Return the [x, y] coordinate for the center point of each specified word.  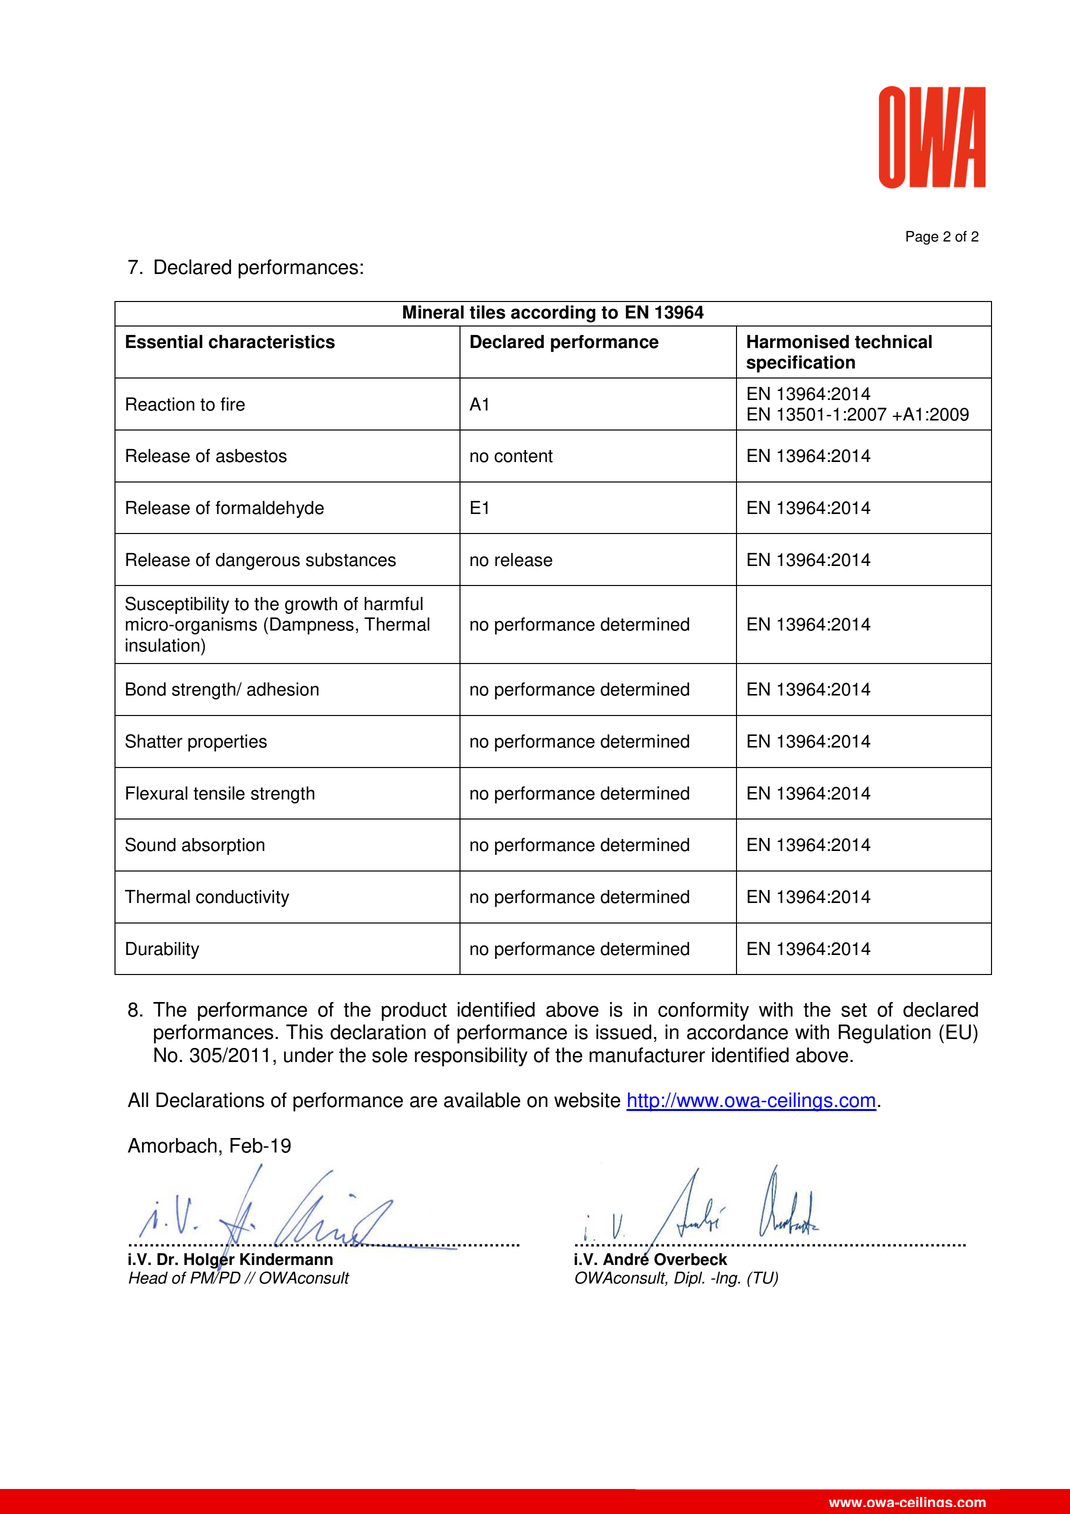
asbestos [251, 456]
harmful [393, 604]
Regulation [884, 1034]
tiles [487, 312]
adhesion [283, 689]
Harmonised [798, 342]
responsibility [471, 1057]
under [309, 1055]
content [523, 456]
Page [922, 238]
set [854, 1010]
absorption [223, 846]
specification [800, 364]
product [414, 1011]
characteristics [272, 342]
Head [148, 1277]
